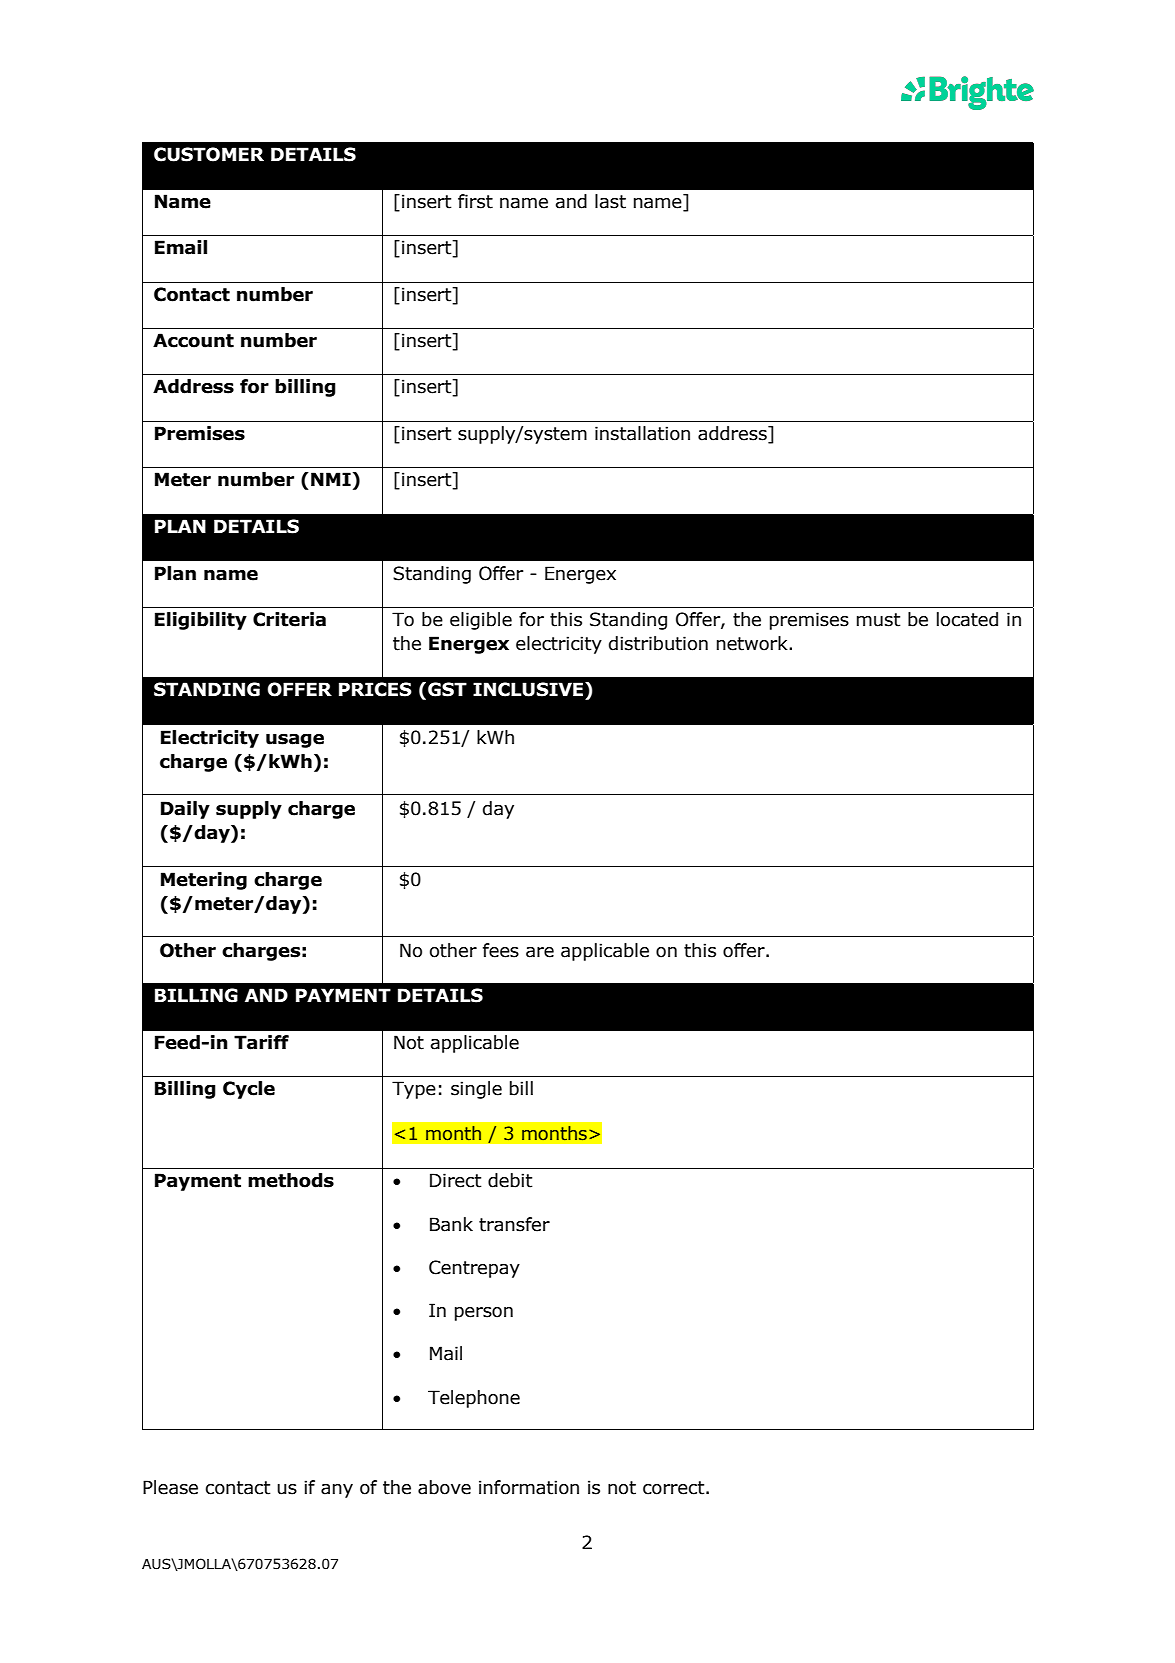 The height and width of the page is (1663, 1175). I want to click on NMI, so click(331, 479).
